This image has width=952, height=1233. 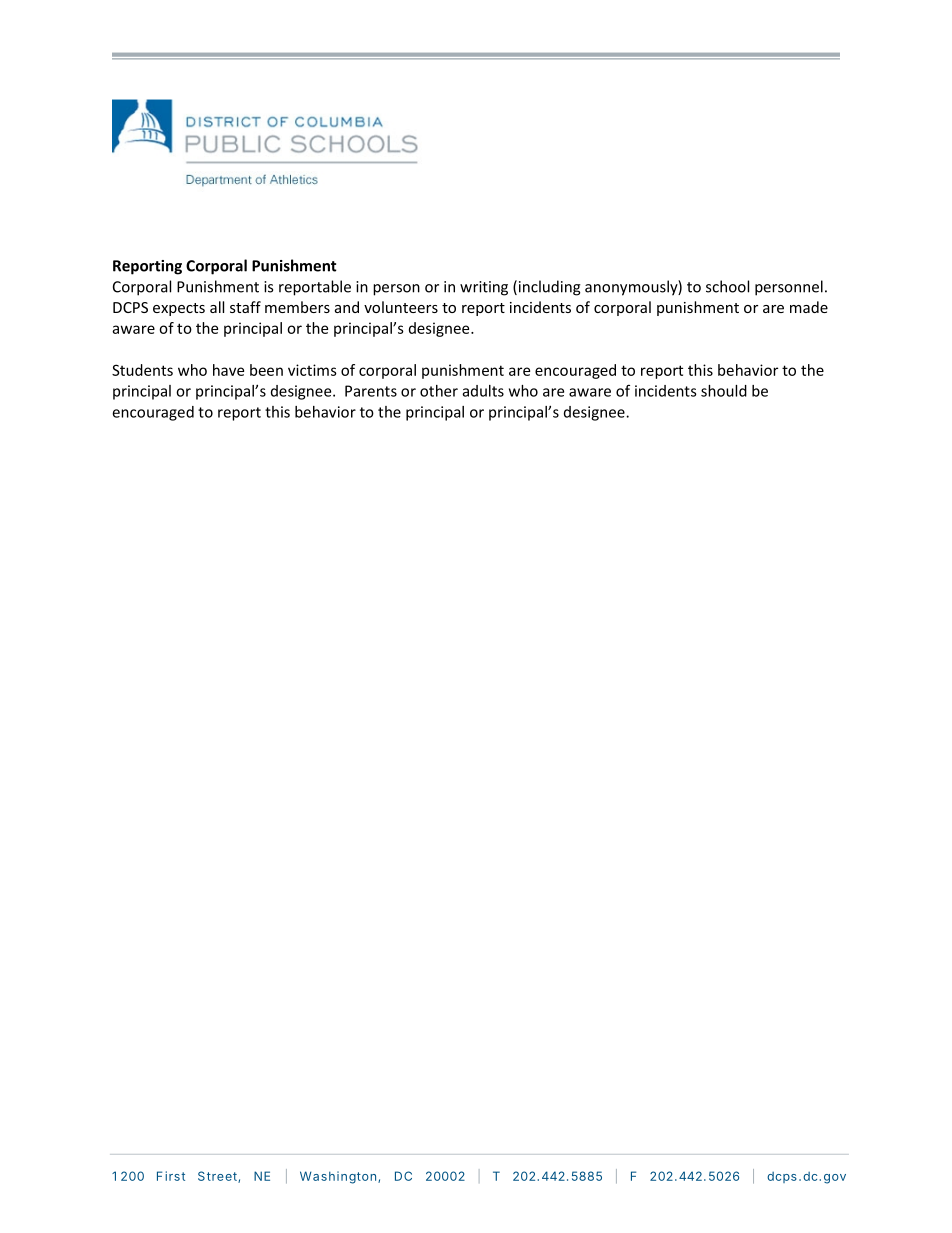 I want to click on expects, so click(x=179, y=309).
